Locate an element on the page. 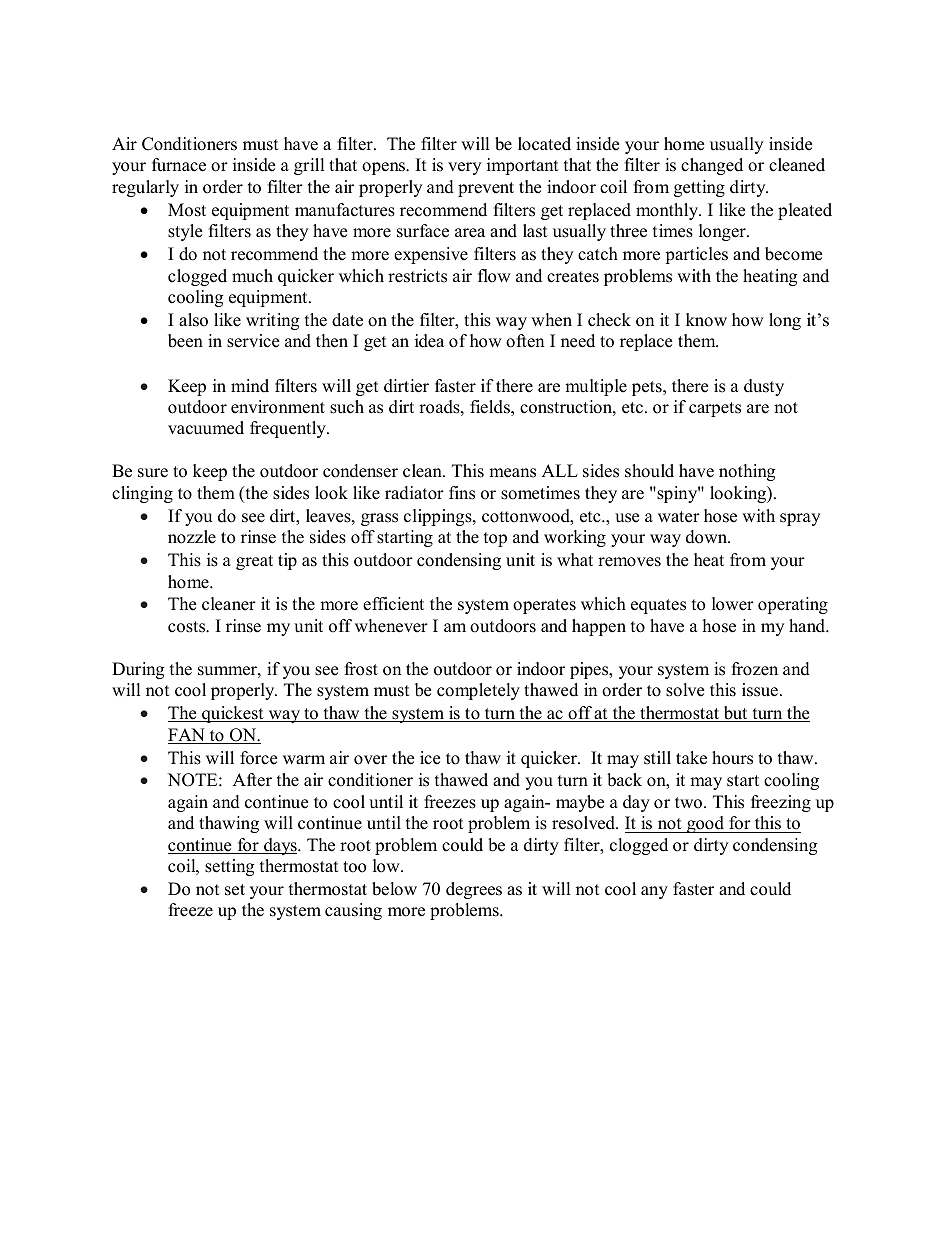 The image size is (952, 1233). changed is located at coordinates (712, 166).
